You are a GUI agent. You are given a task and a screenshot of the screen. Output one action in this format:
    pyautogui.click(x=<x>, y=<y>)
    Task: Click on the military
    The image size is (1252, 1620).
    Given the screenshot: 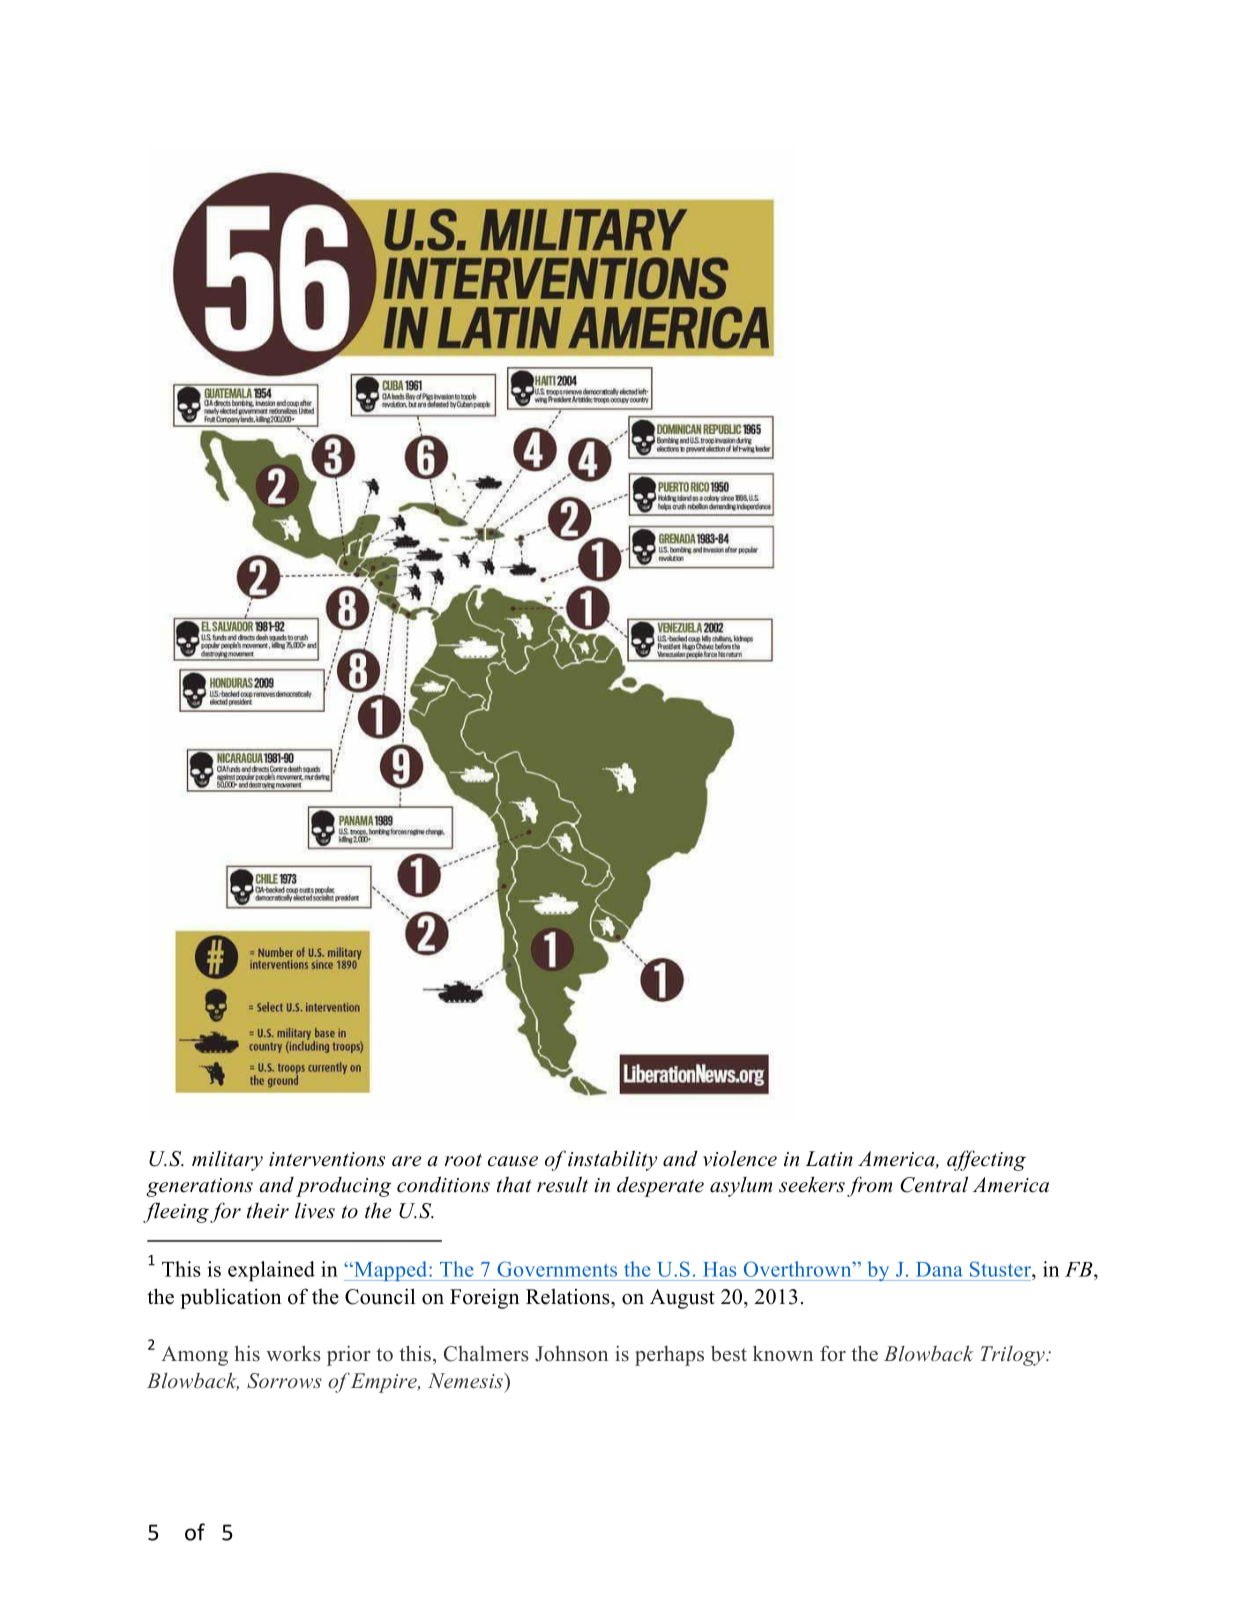 What is the action you would take?
    pyautogui.click(x=227, y=1160)
